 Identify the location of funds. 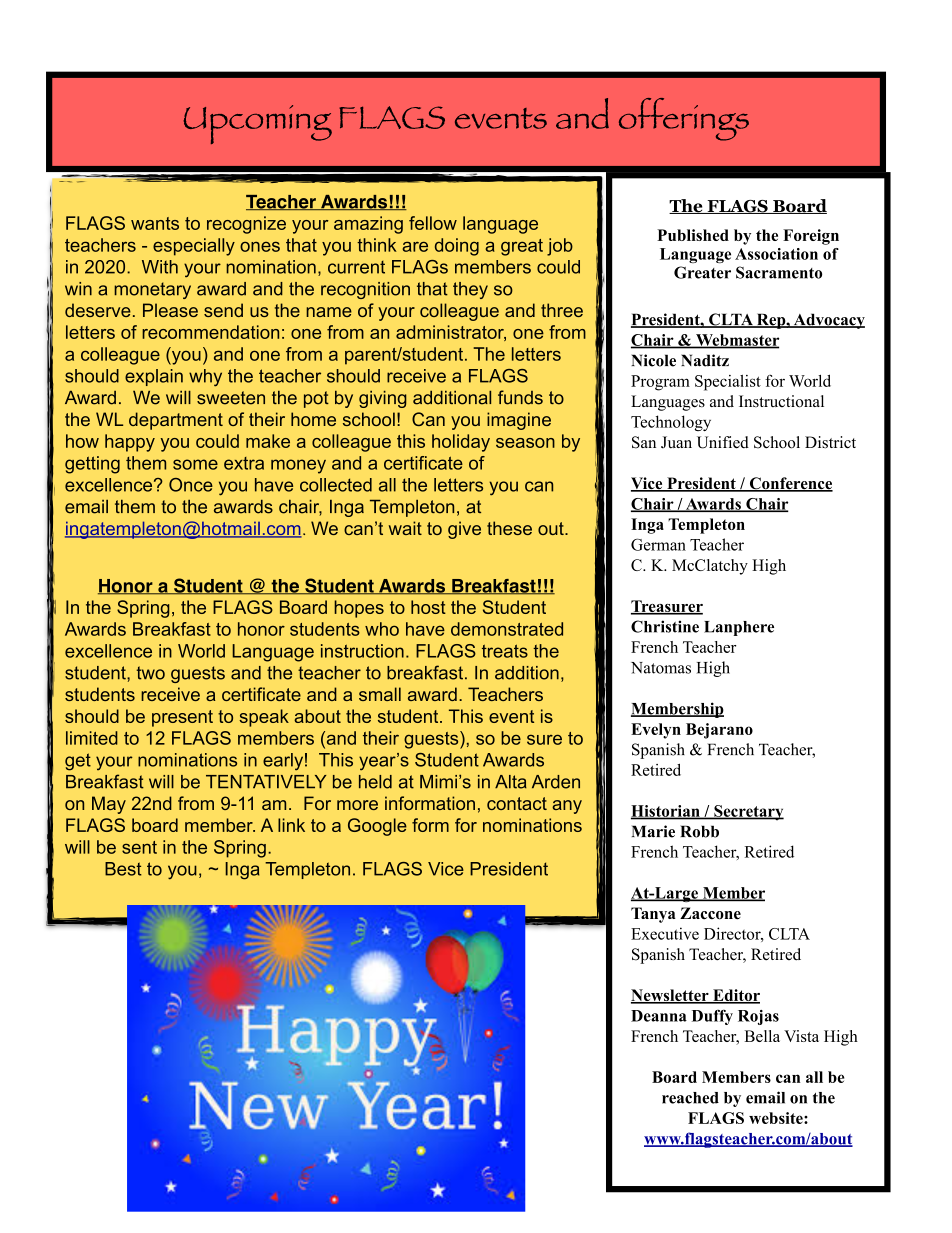
(520, 397).
